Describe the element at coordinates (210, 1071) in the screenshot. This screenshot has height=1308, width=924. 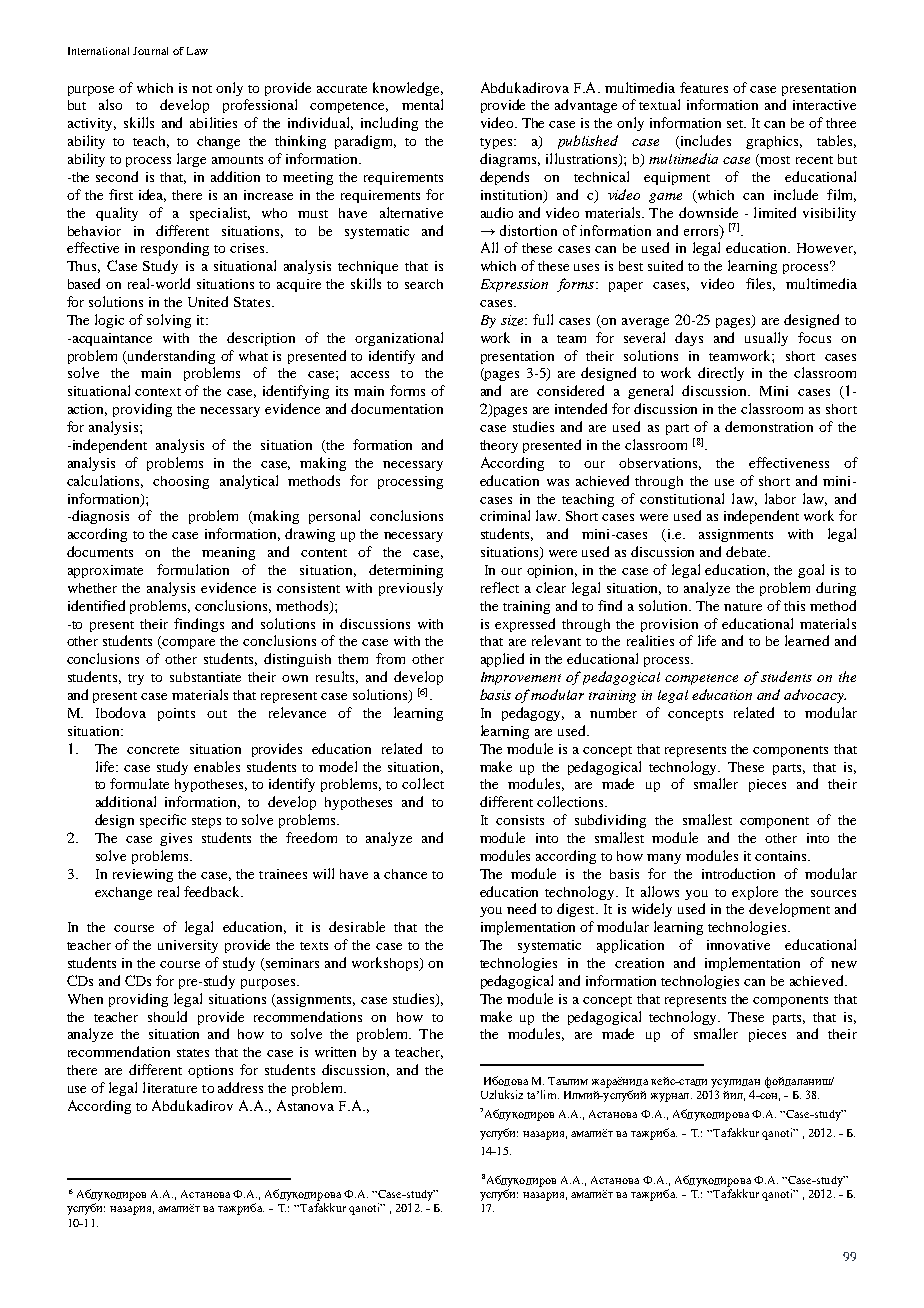
I see `options` at that location.
